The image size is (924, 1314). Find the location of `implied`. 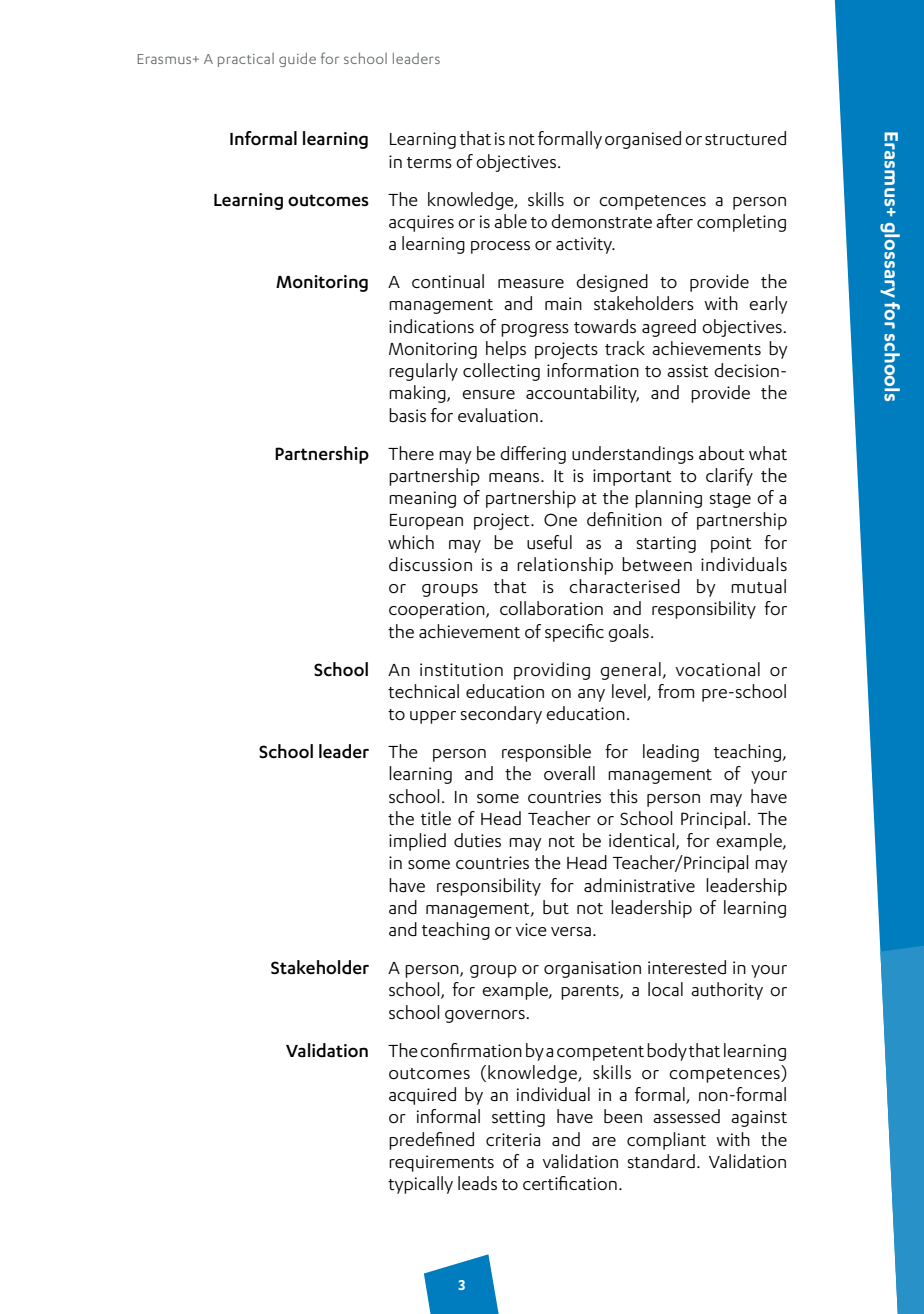

implied is located at coordinates (417, 842).
